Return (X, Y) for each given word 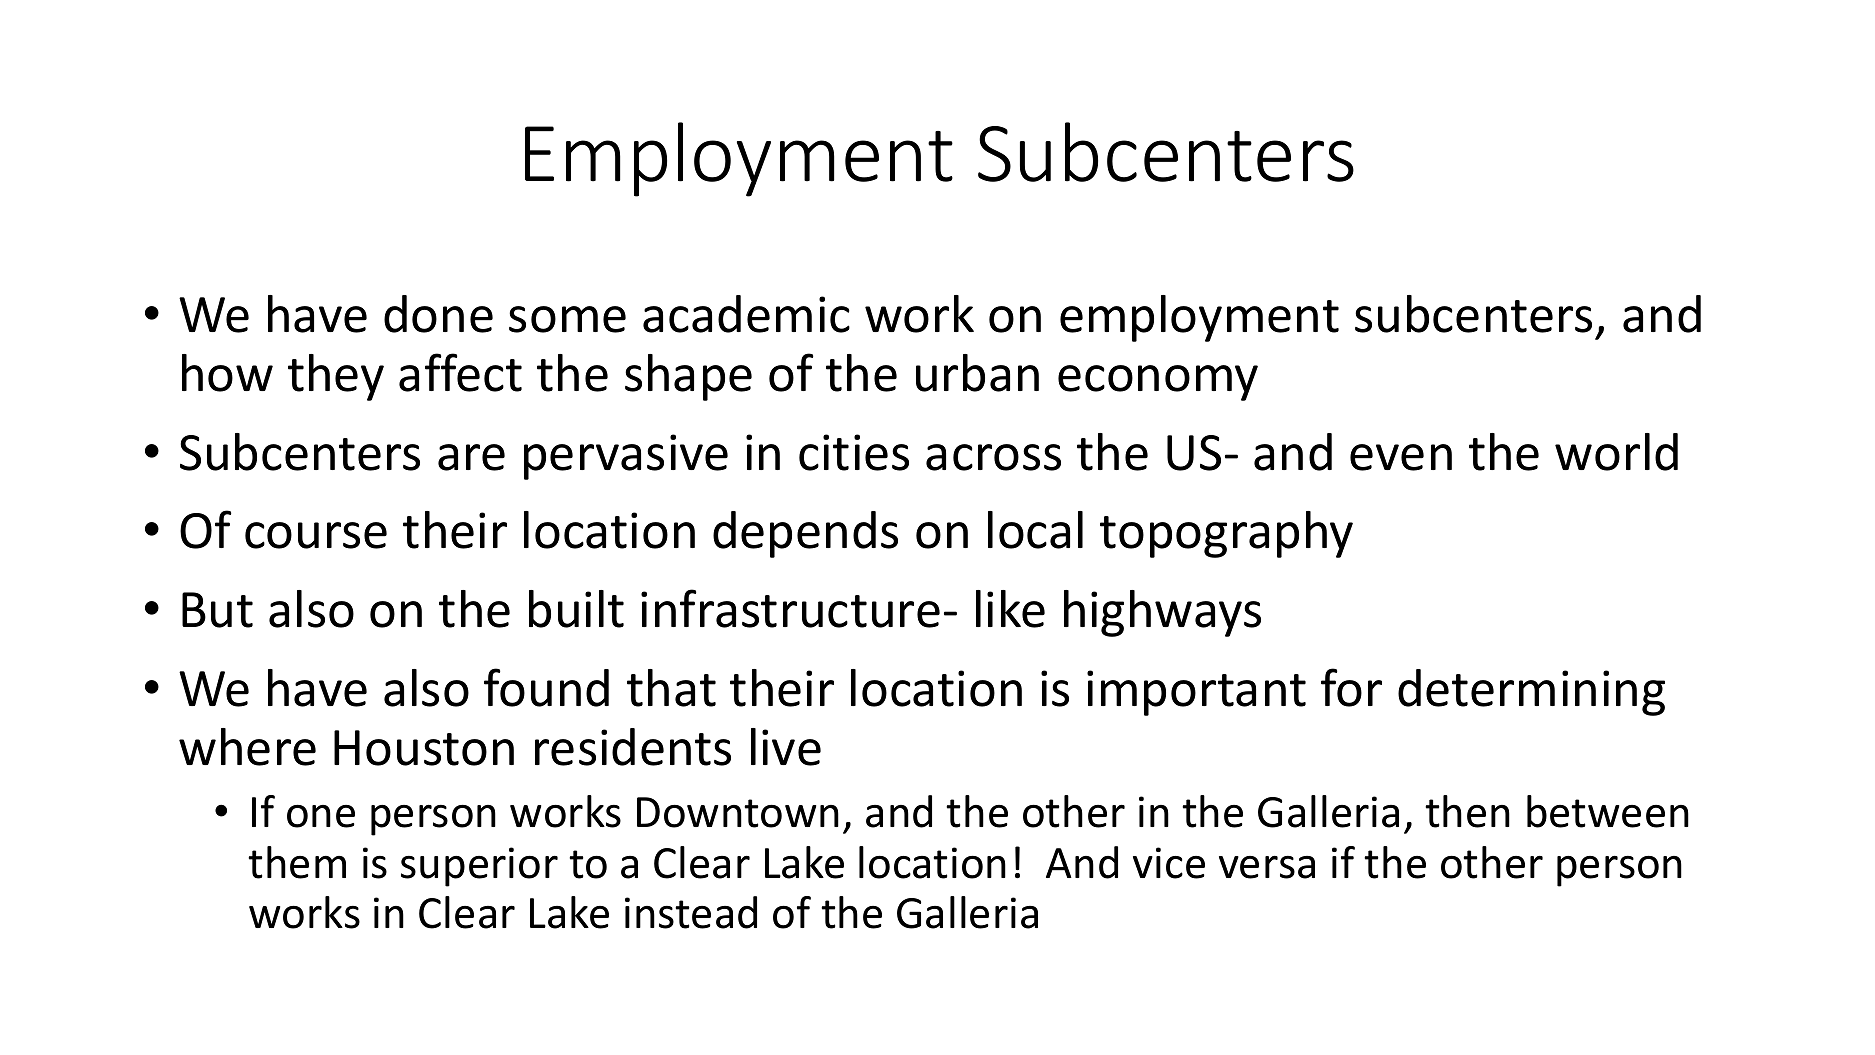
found (546, 687)
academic (746, 314)
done (438, 314)
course (316, 535)
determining (1531, 692)
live (786, 747)
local (1035, 530)
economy (1158, 383)
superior (479, 867)
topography (1226, 534)
